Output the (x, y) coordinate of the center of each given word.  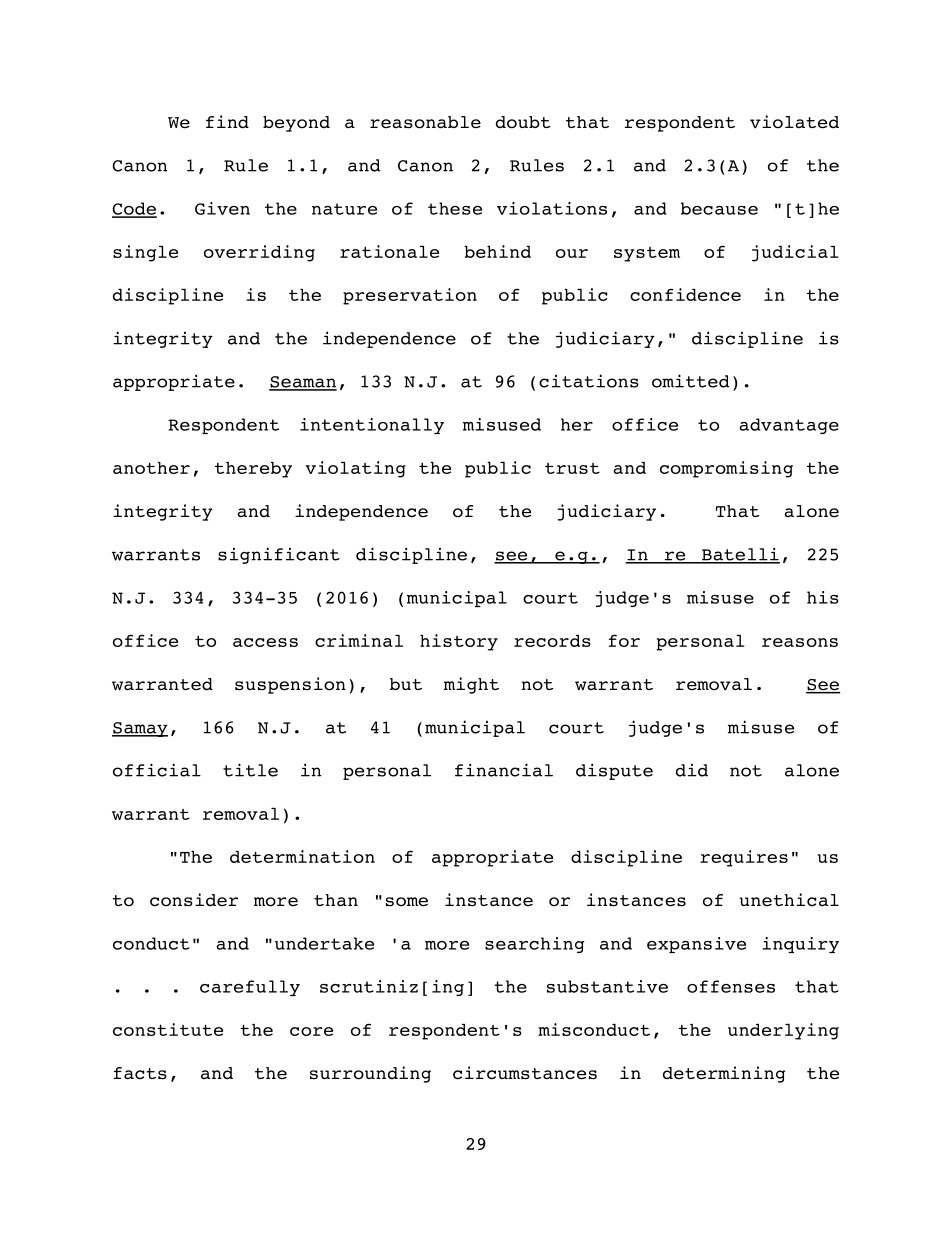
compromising (726, 469)
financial (504, 770)
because (719, 208)
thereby (253, 470)
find (227, 122)
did (692, 770)
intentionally (372, 426)
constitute (168, 1029)
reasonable (425, 122)
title (250, 770)
